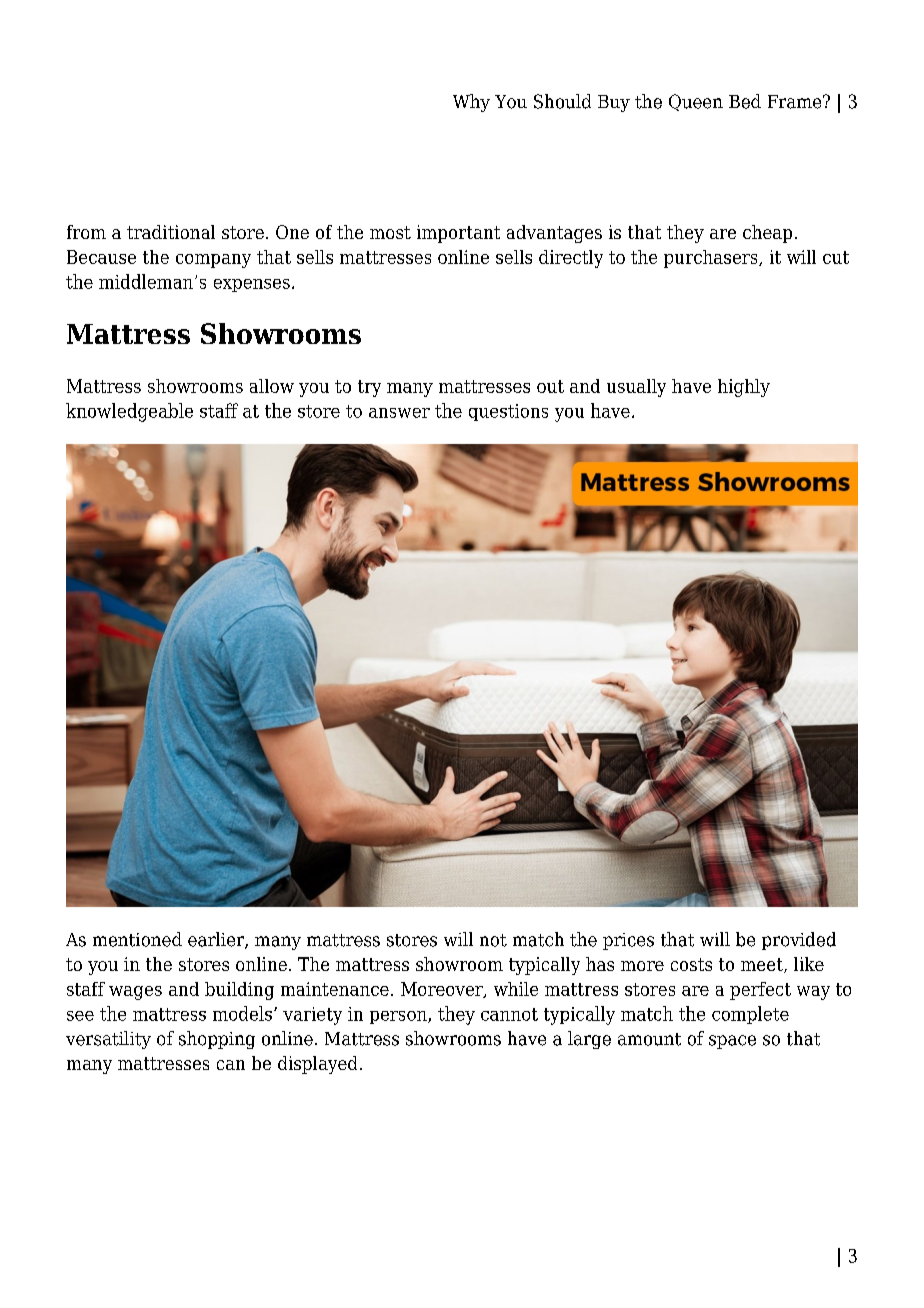 This document has height=1308, width=924. Describe the element at coordinates (744, 388) in the document. I see `highly` at that location.
